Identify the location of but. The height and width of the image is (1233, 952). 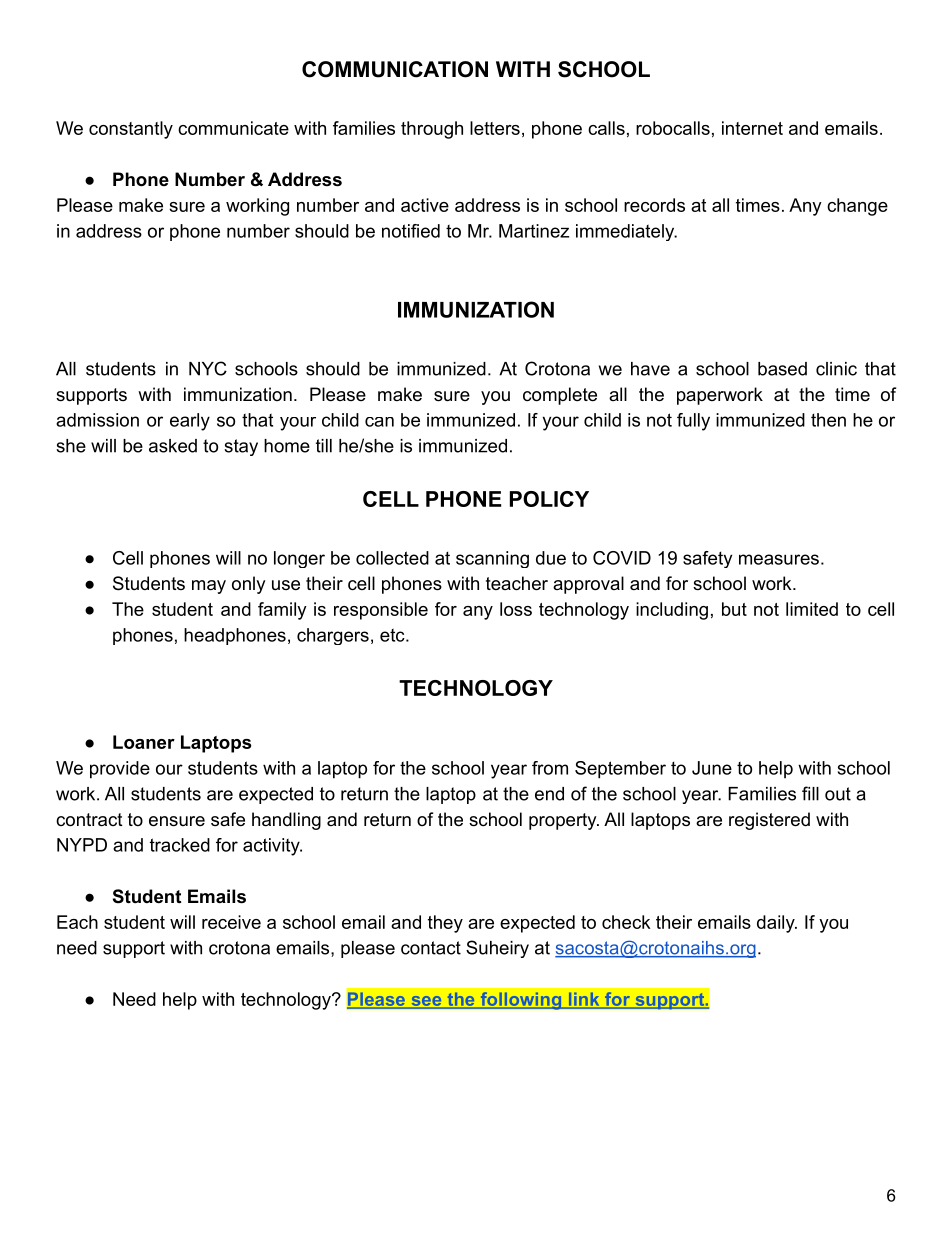
(734, 609).
